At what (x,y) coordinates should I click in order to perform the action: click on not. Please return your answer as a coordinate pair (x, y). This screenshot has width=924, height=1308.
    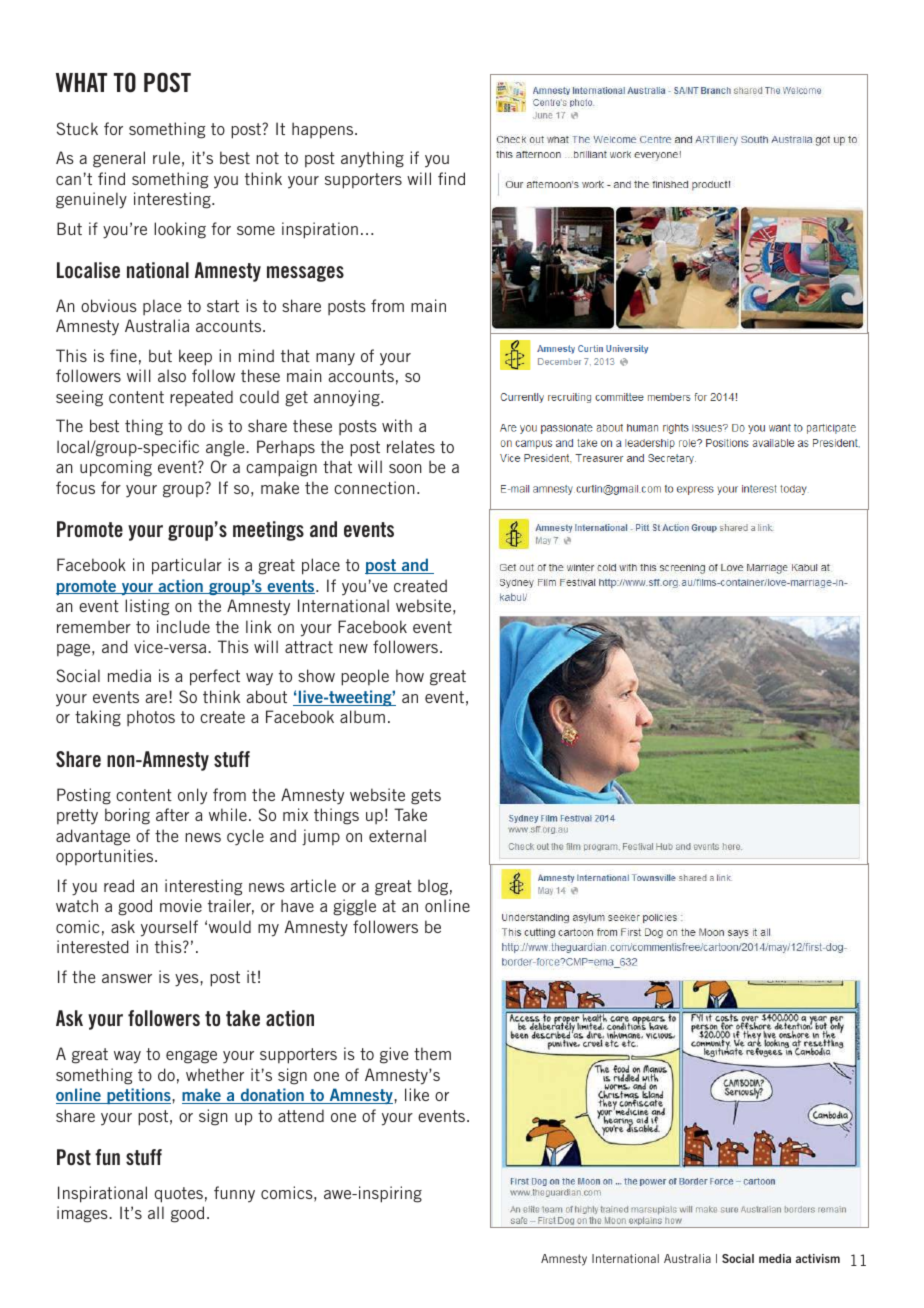
    Looking at the image, I should click on (267, 158).
